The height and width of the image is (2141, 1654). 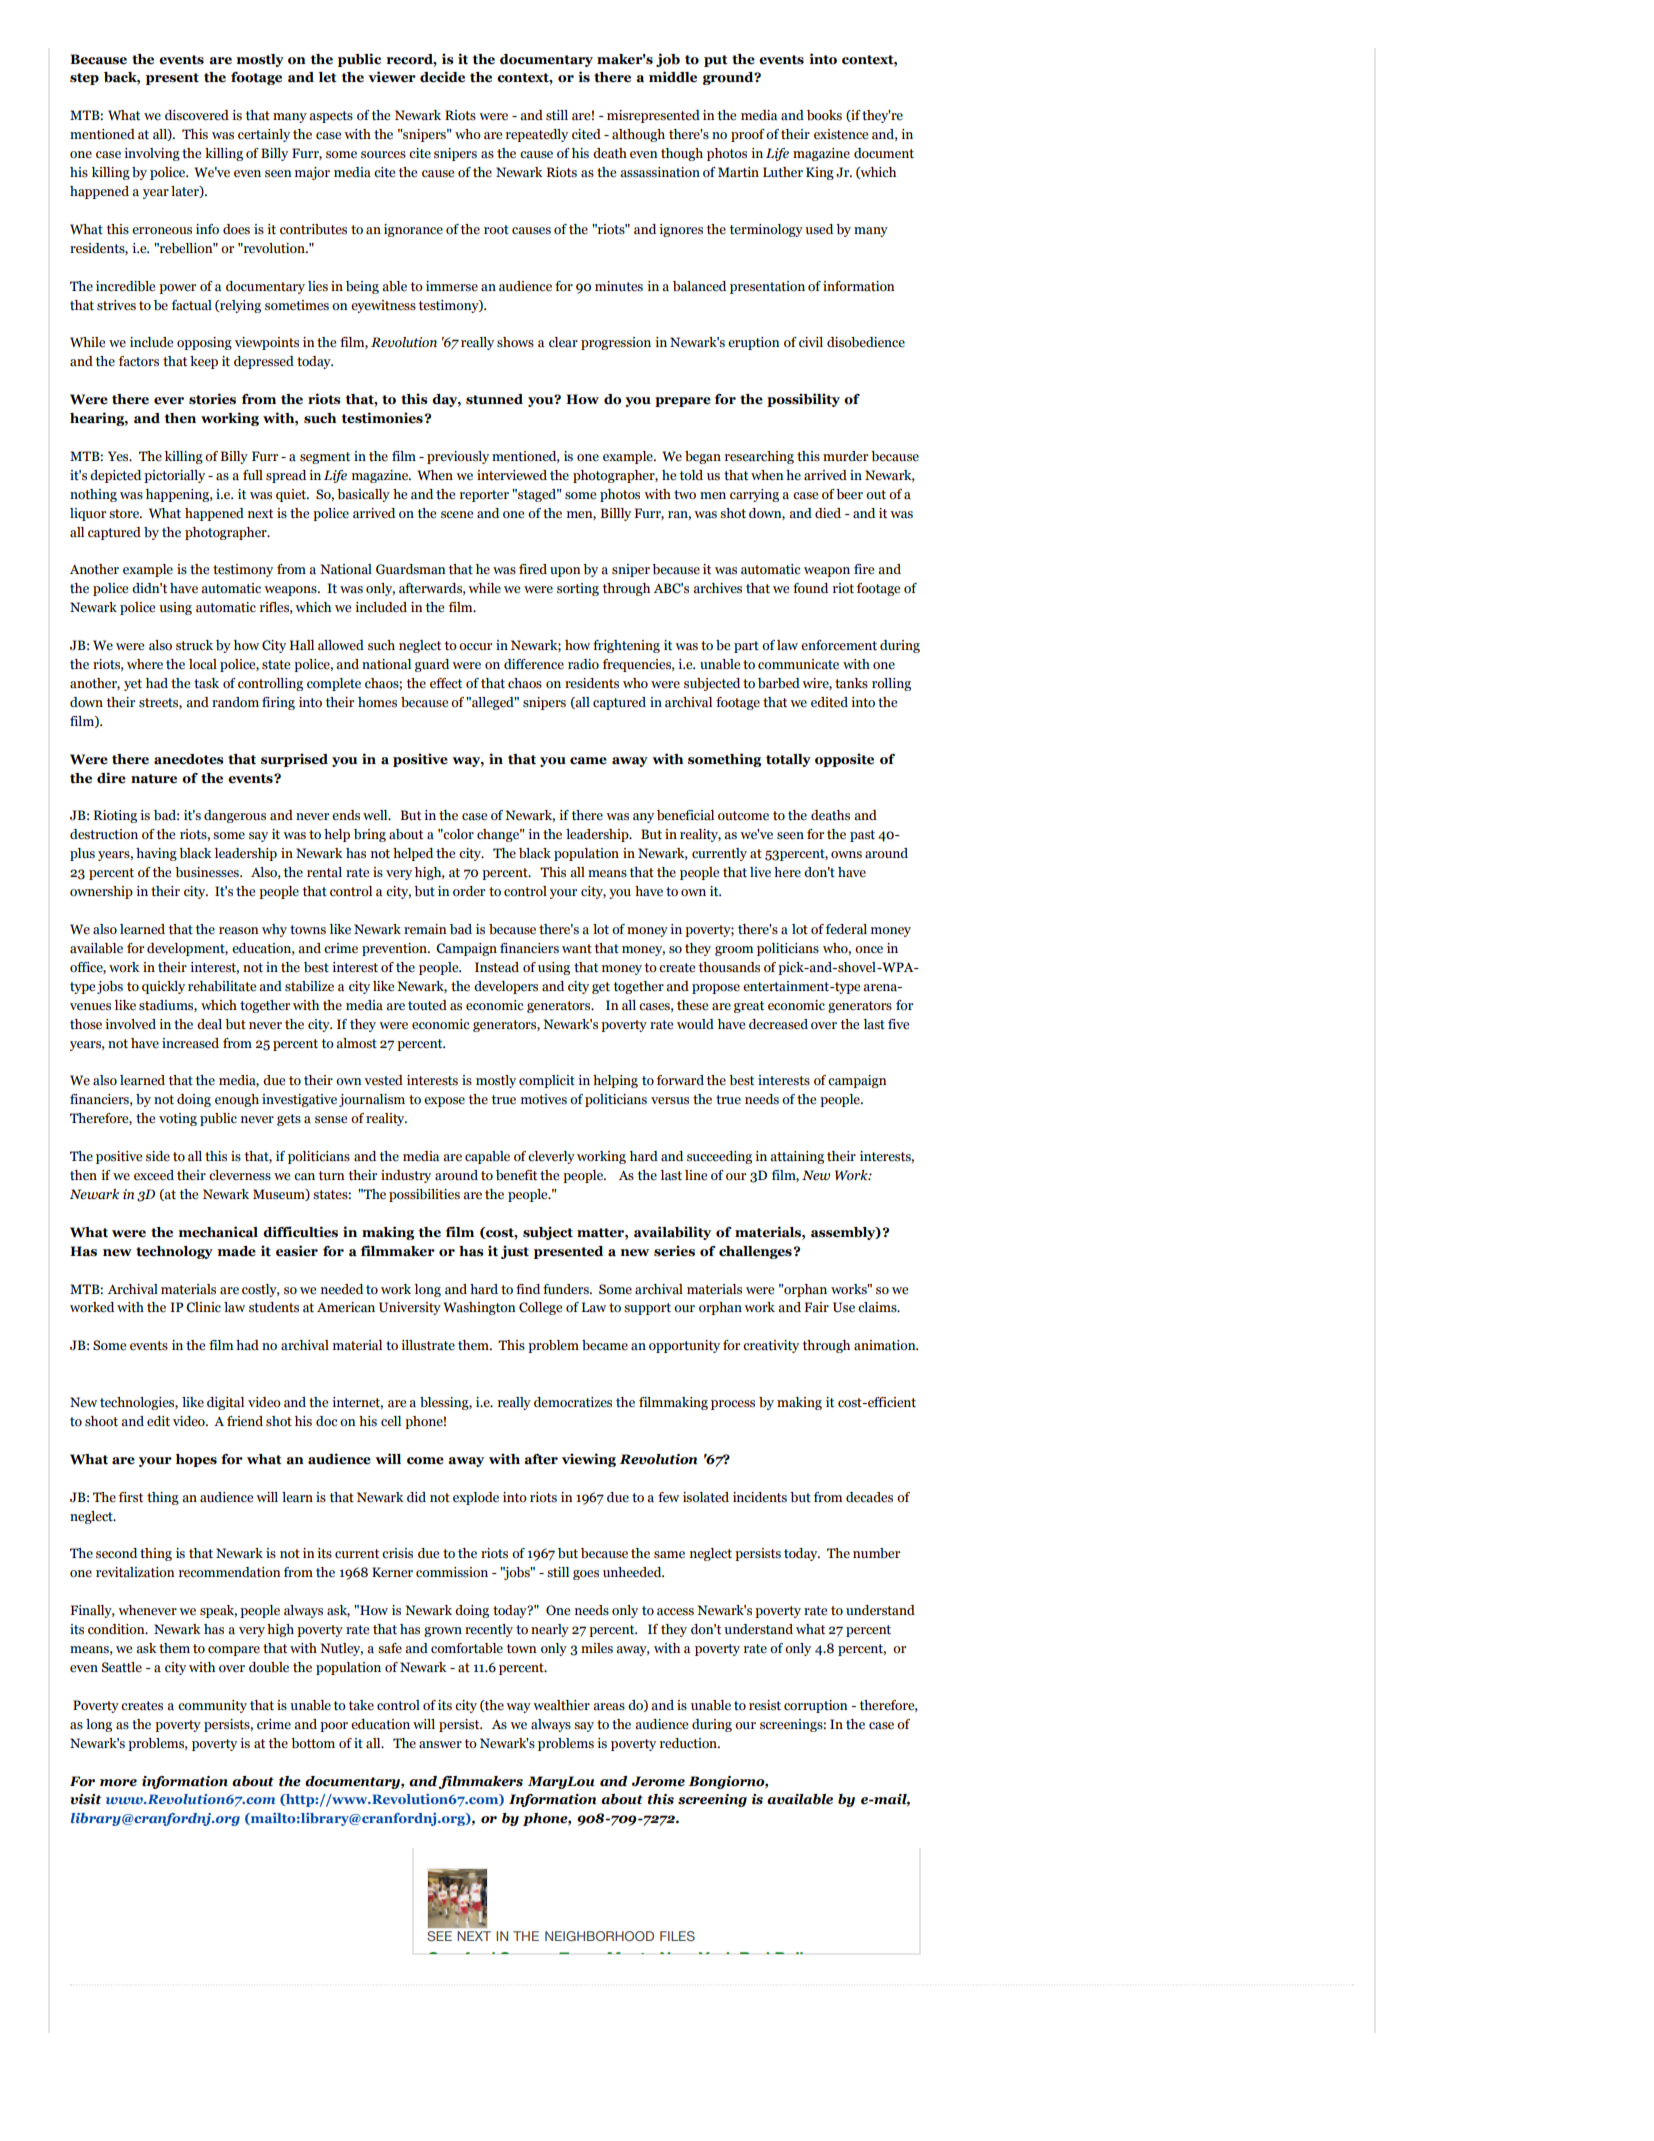 I want to click on repeatedly, so click(x=537, y=135).
